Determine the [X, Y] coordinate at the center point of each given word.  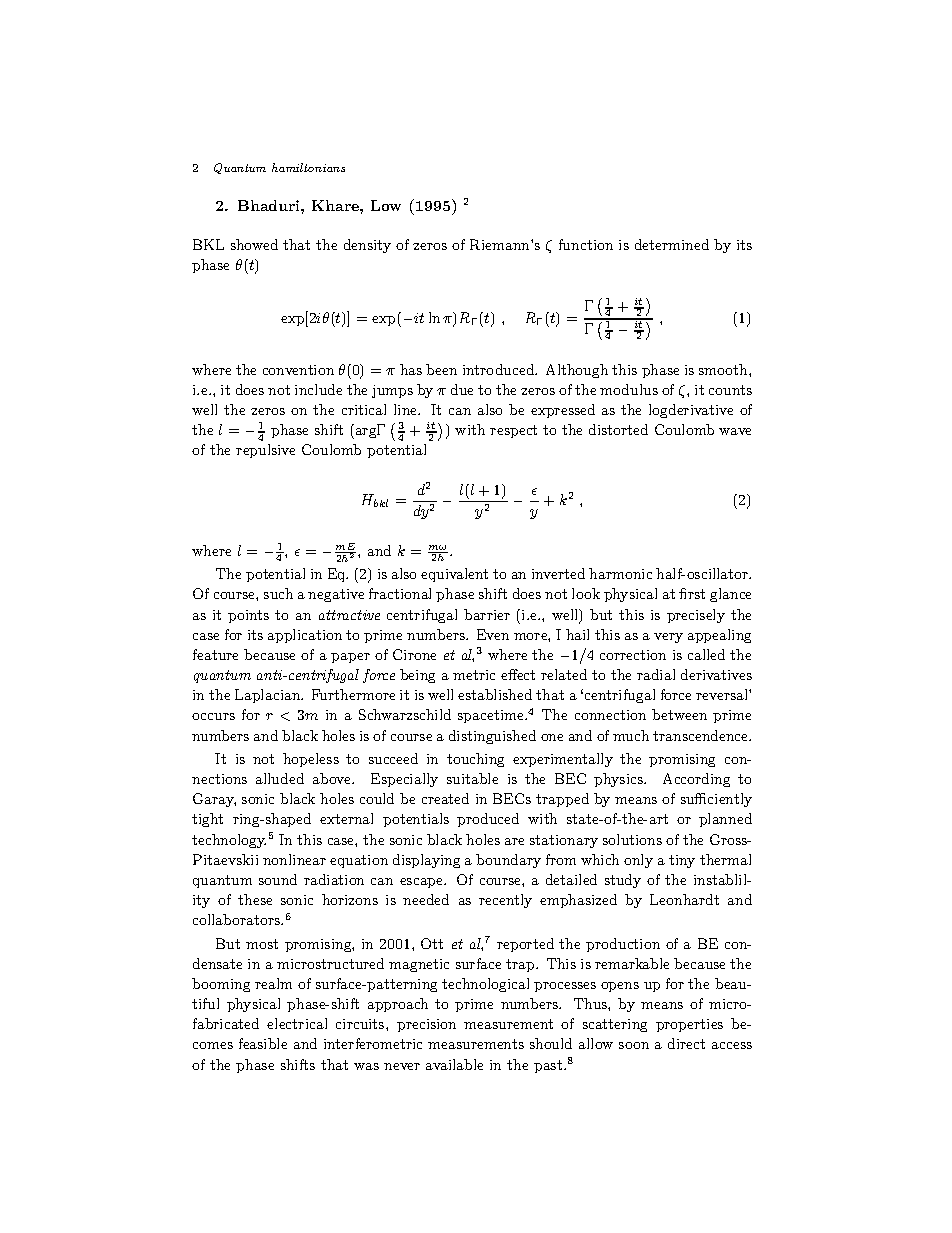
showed [254, 244]
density [367, 246]
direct [686, 1043]
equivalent [454, 575]
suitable [472, 778]
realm [273, 983]
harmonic [620, 573]
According [696, 780]
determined [672, 244]
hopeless [311, 760]
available [454, 1064]
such [278, 593]
